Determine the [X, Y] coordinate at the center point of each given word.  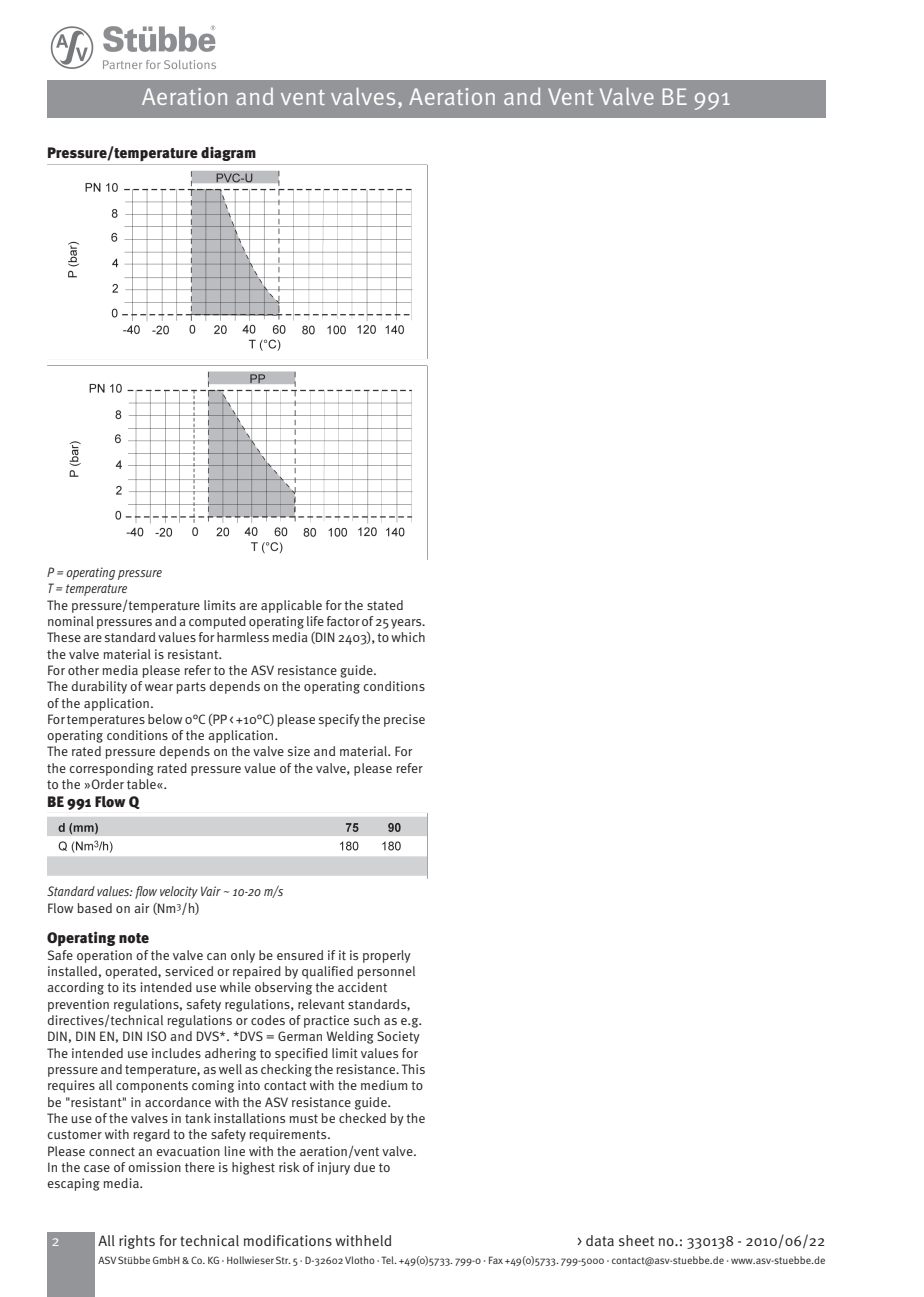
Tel [388, 1260]
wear [159, 687]
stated [385, 605]
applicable [291, 606]
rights [137, 1242]
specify [339, 720]
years [407, 624]
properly [387, 956]
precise [404, 720]
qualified [327, 972]
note [134, 938]
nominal [71, 621]
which [408, 637]
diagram [228, 154]
